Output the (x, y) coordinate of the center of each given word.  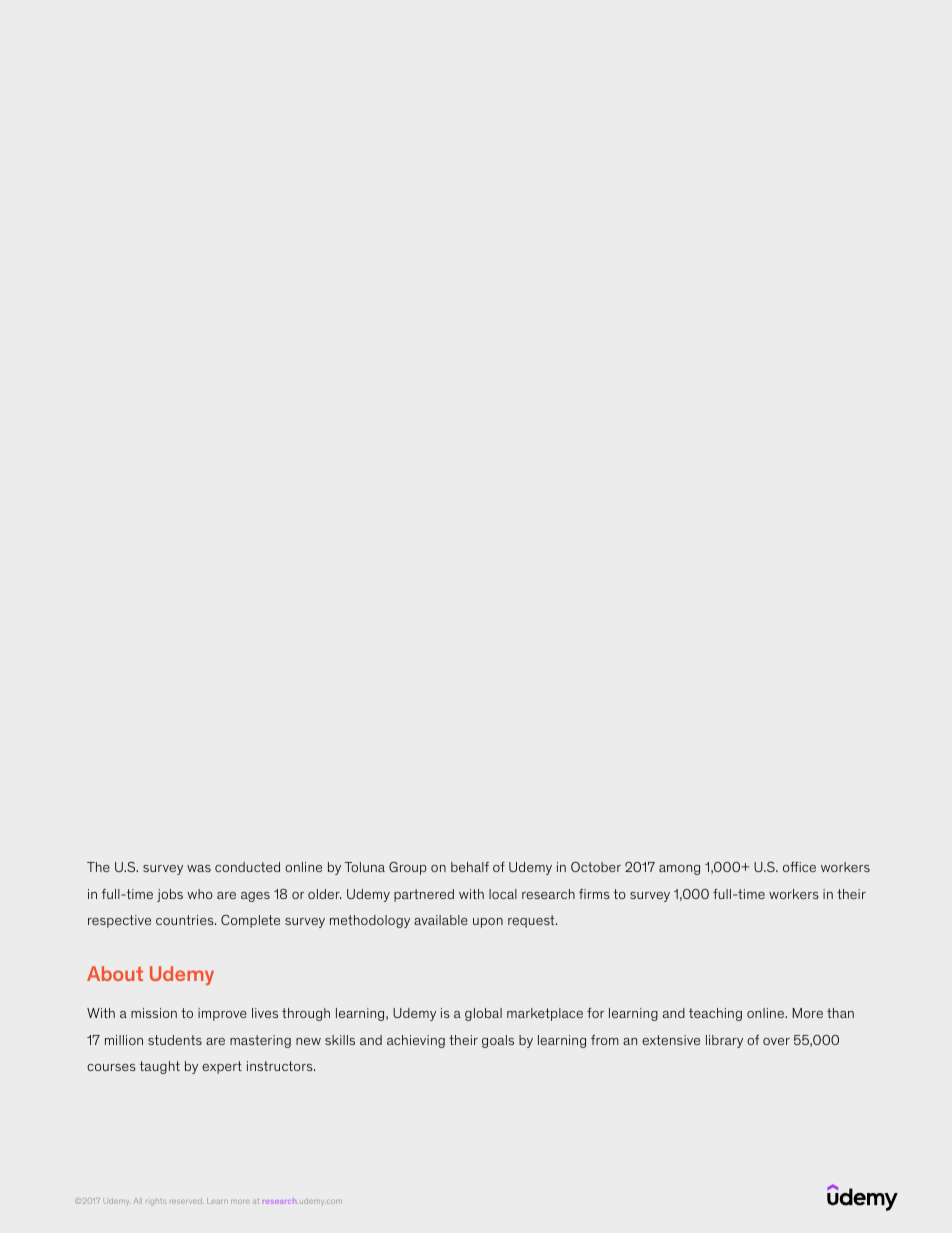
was (199, 868)
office (799, 867)
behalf (470, 867)
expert (222, 1067)
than (840, 1013)
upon (488, 923)
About (115, 973)
